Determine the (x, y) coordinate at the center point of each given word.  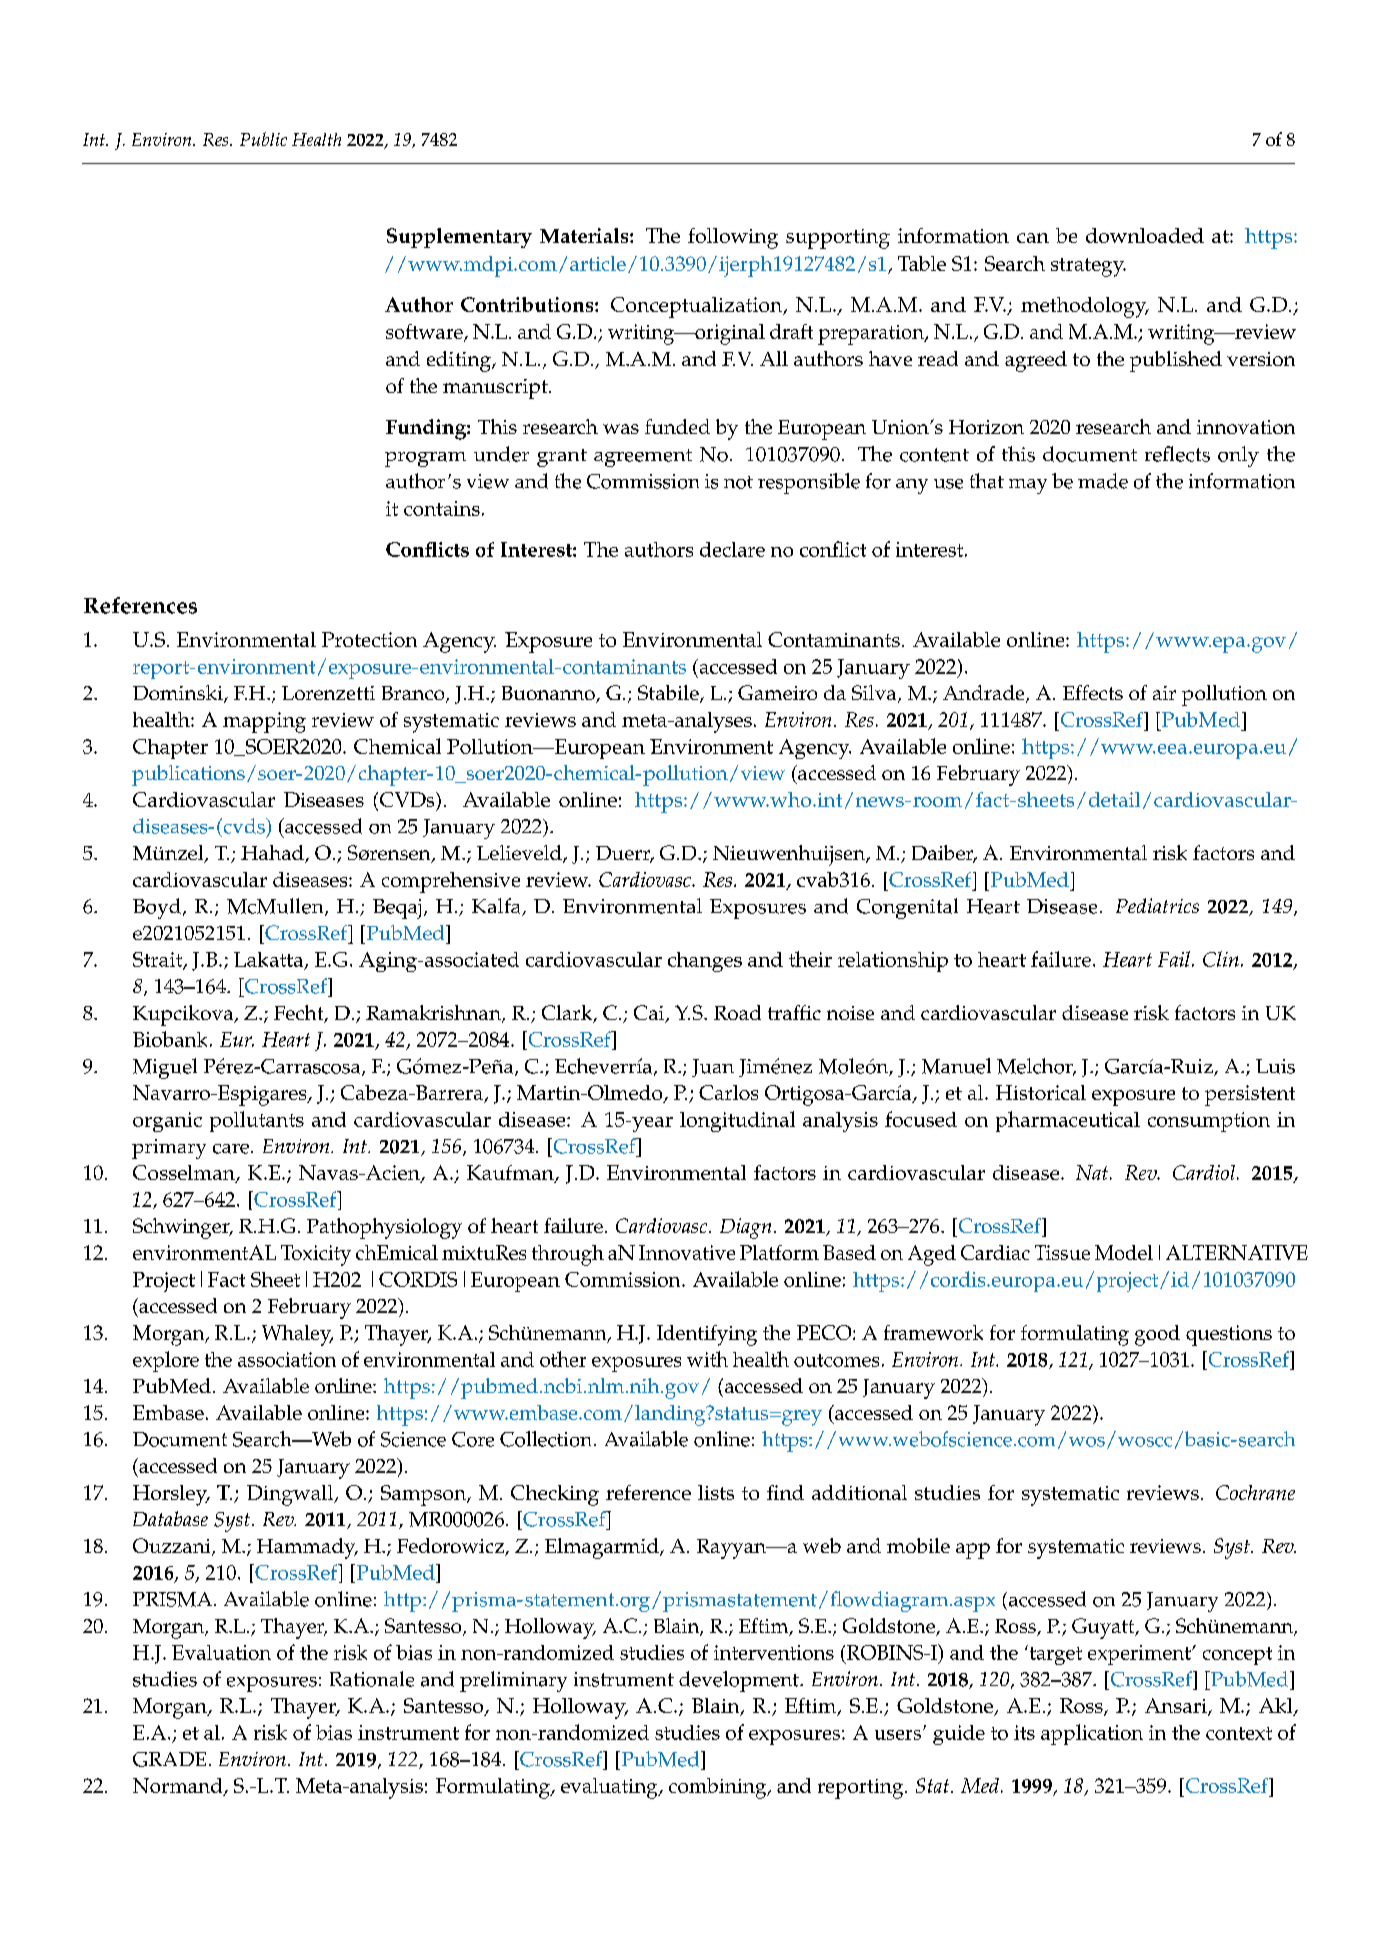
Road (737, 1012)
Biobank (170, 1039)
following (733, 238)
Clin (1221, 959)
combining (719, 1788)
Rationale (372, 1679)
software (425, 333)
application (1092, 1734)
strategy (1088, 267)
